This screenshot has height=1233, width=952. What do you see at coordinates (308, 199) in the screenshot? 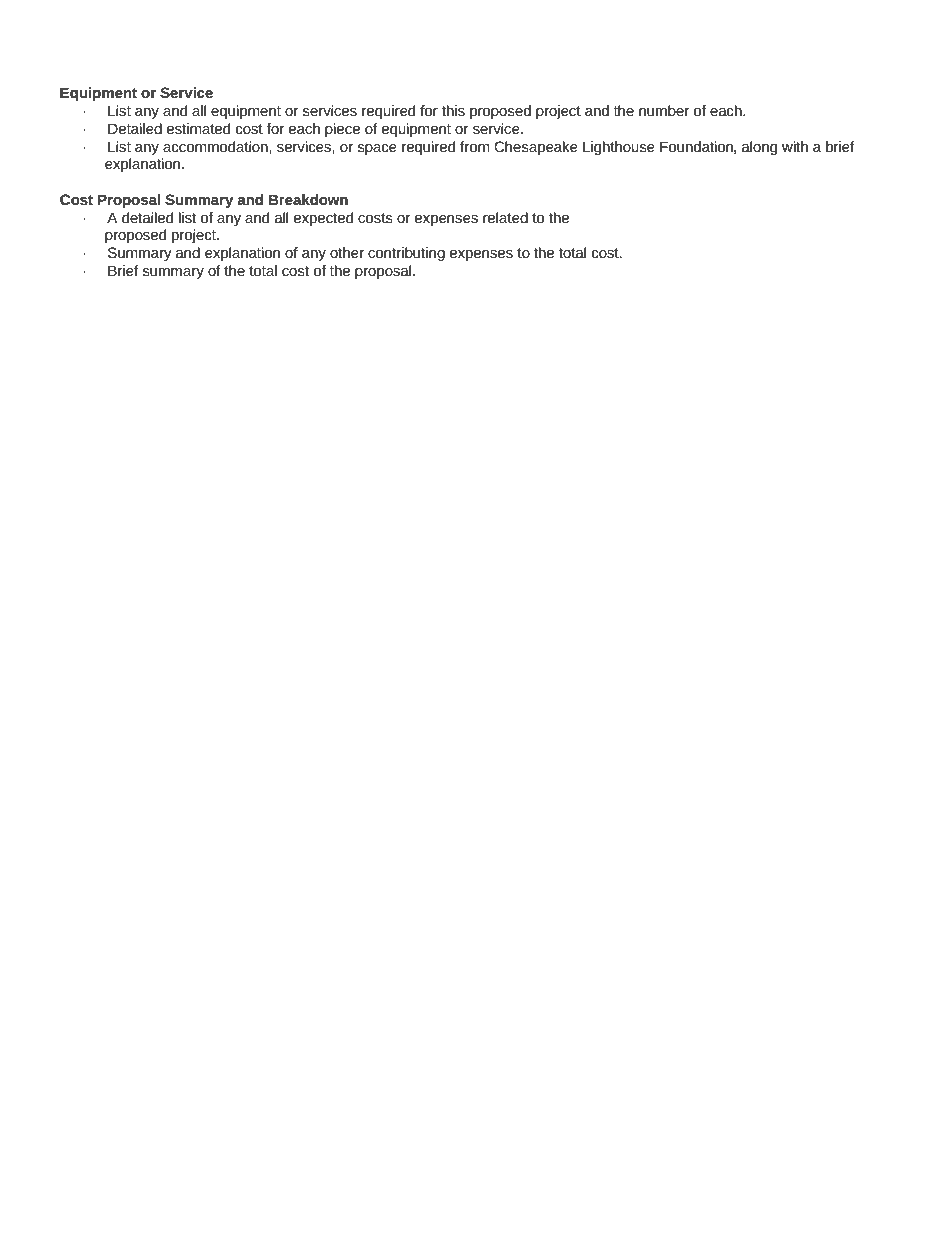
I see `Breakdown` at bounding box center [308, 199].
